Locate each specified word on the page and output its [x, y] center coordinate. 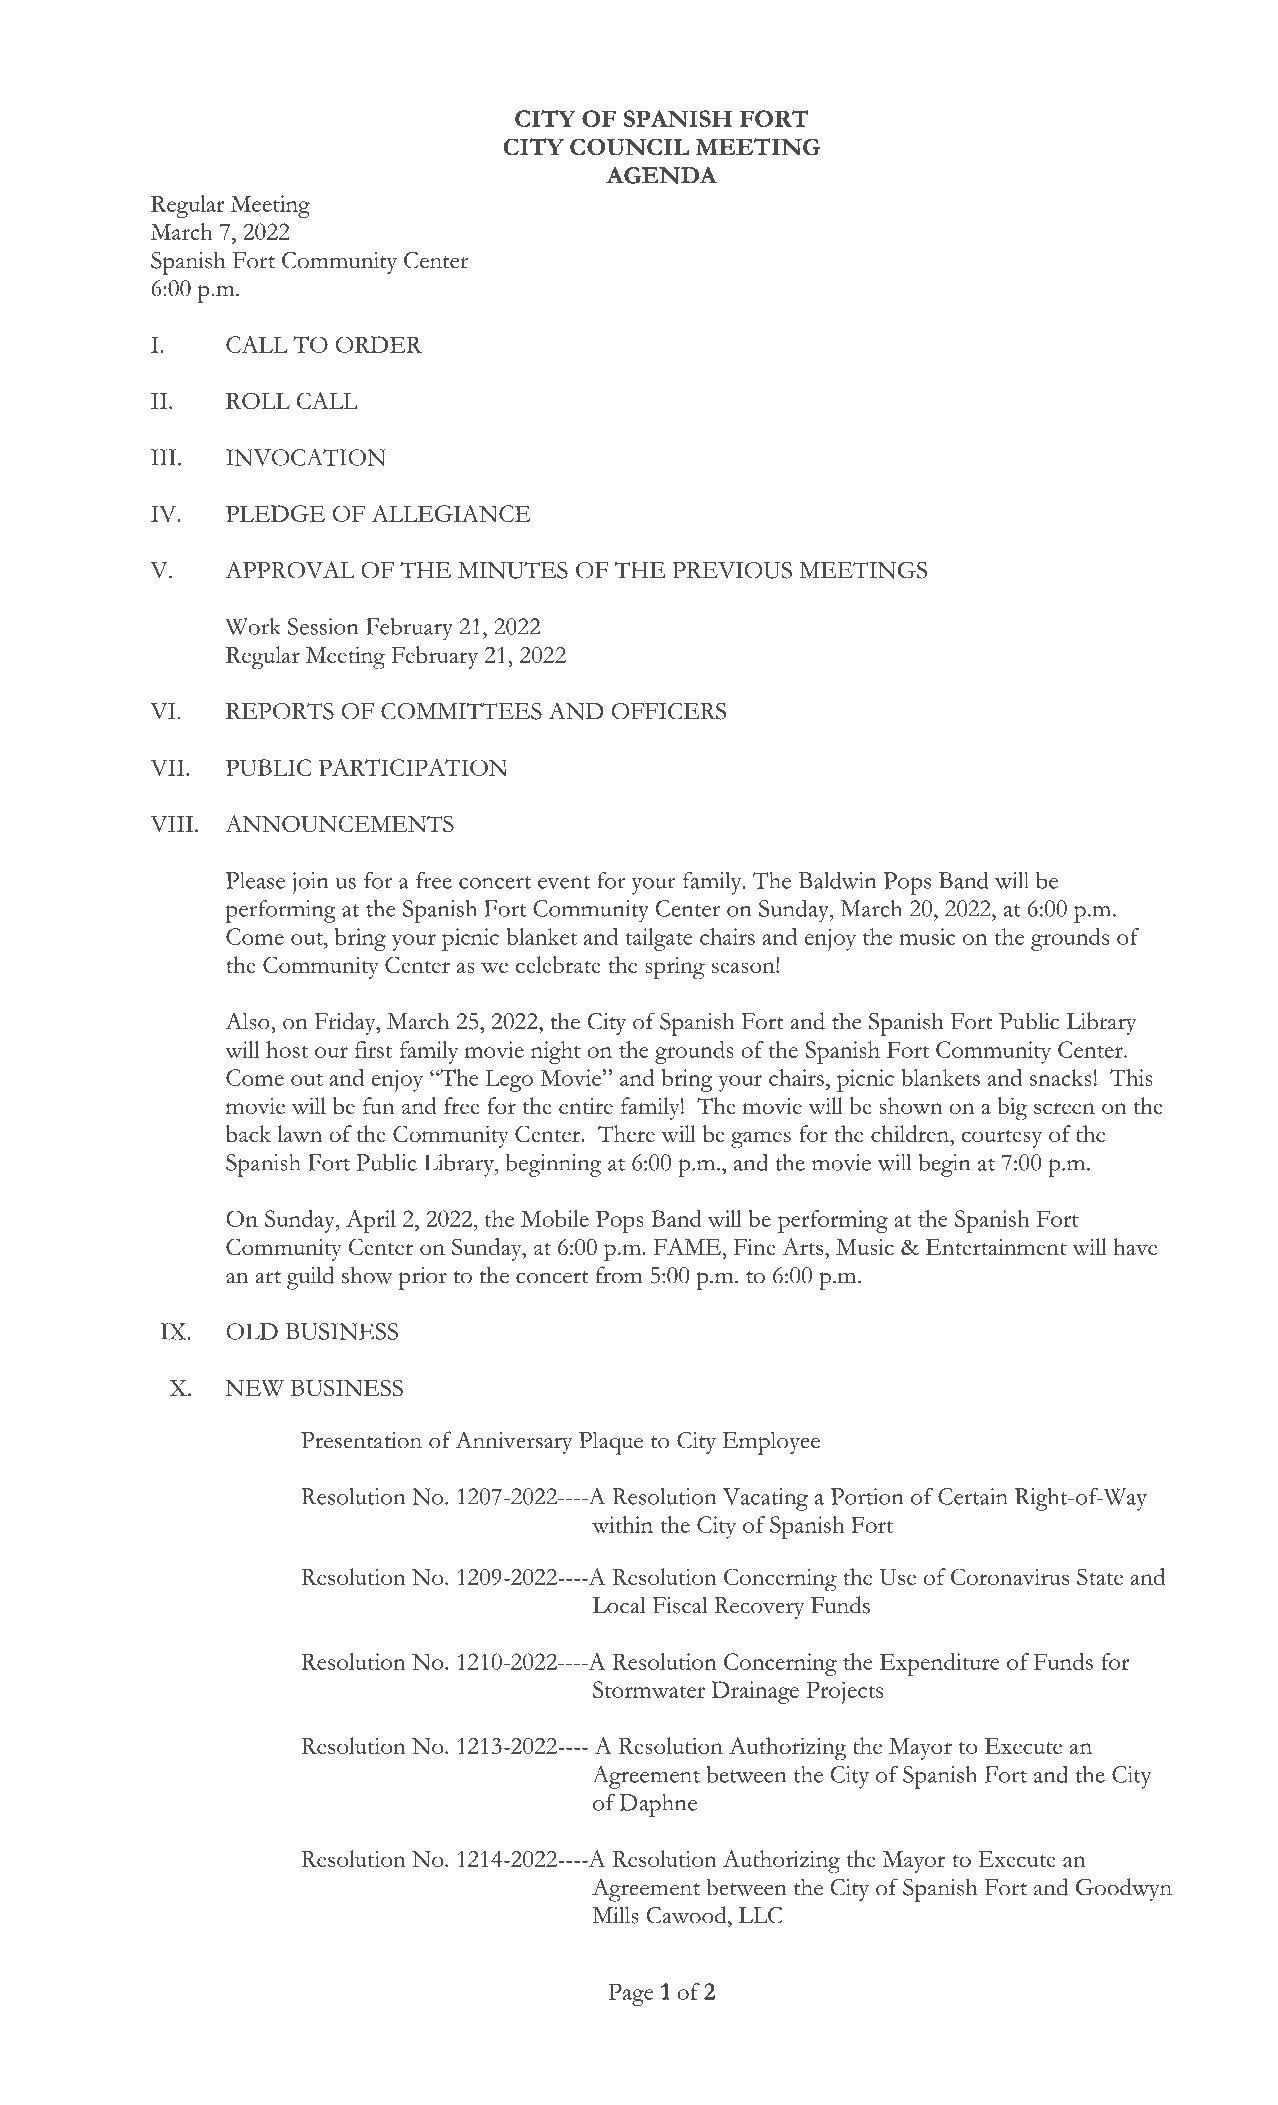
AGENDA [661, 175]
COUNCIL [629, 147]
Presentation [361, 1440]
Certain [973, 1496]
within [622, 1524]
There [626, 1133]
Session [323, 626]
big [1012, 1109]
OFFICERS [669, 711]
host [287, 1049]
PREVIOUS [732, 570]
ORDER [379, 344]
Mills [615, 1915]
